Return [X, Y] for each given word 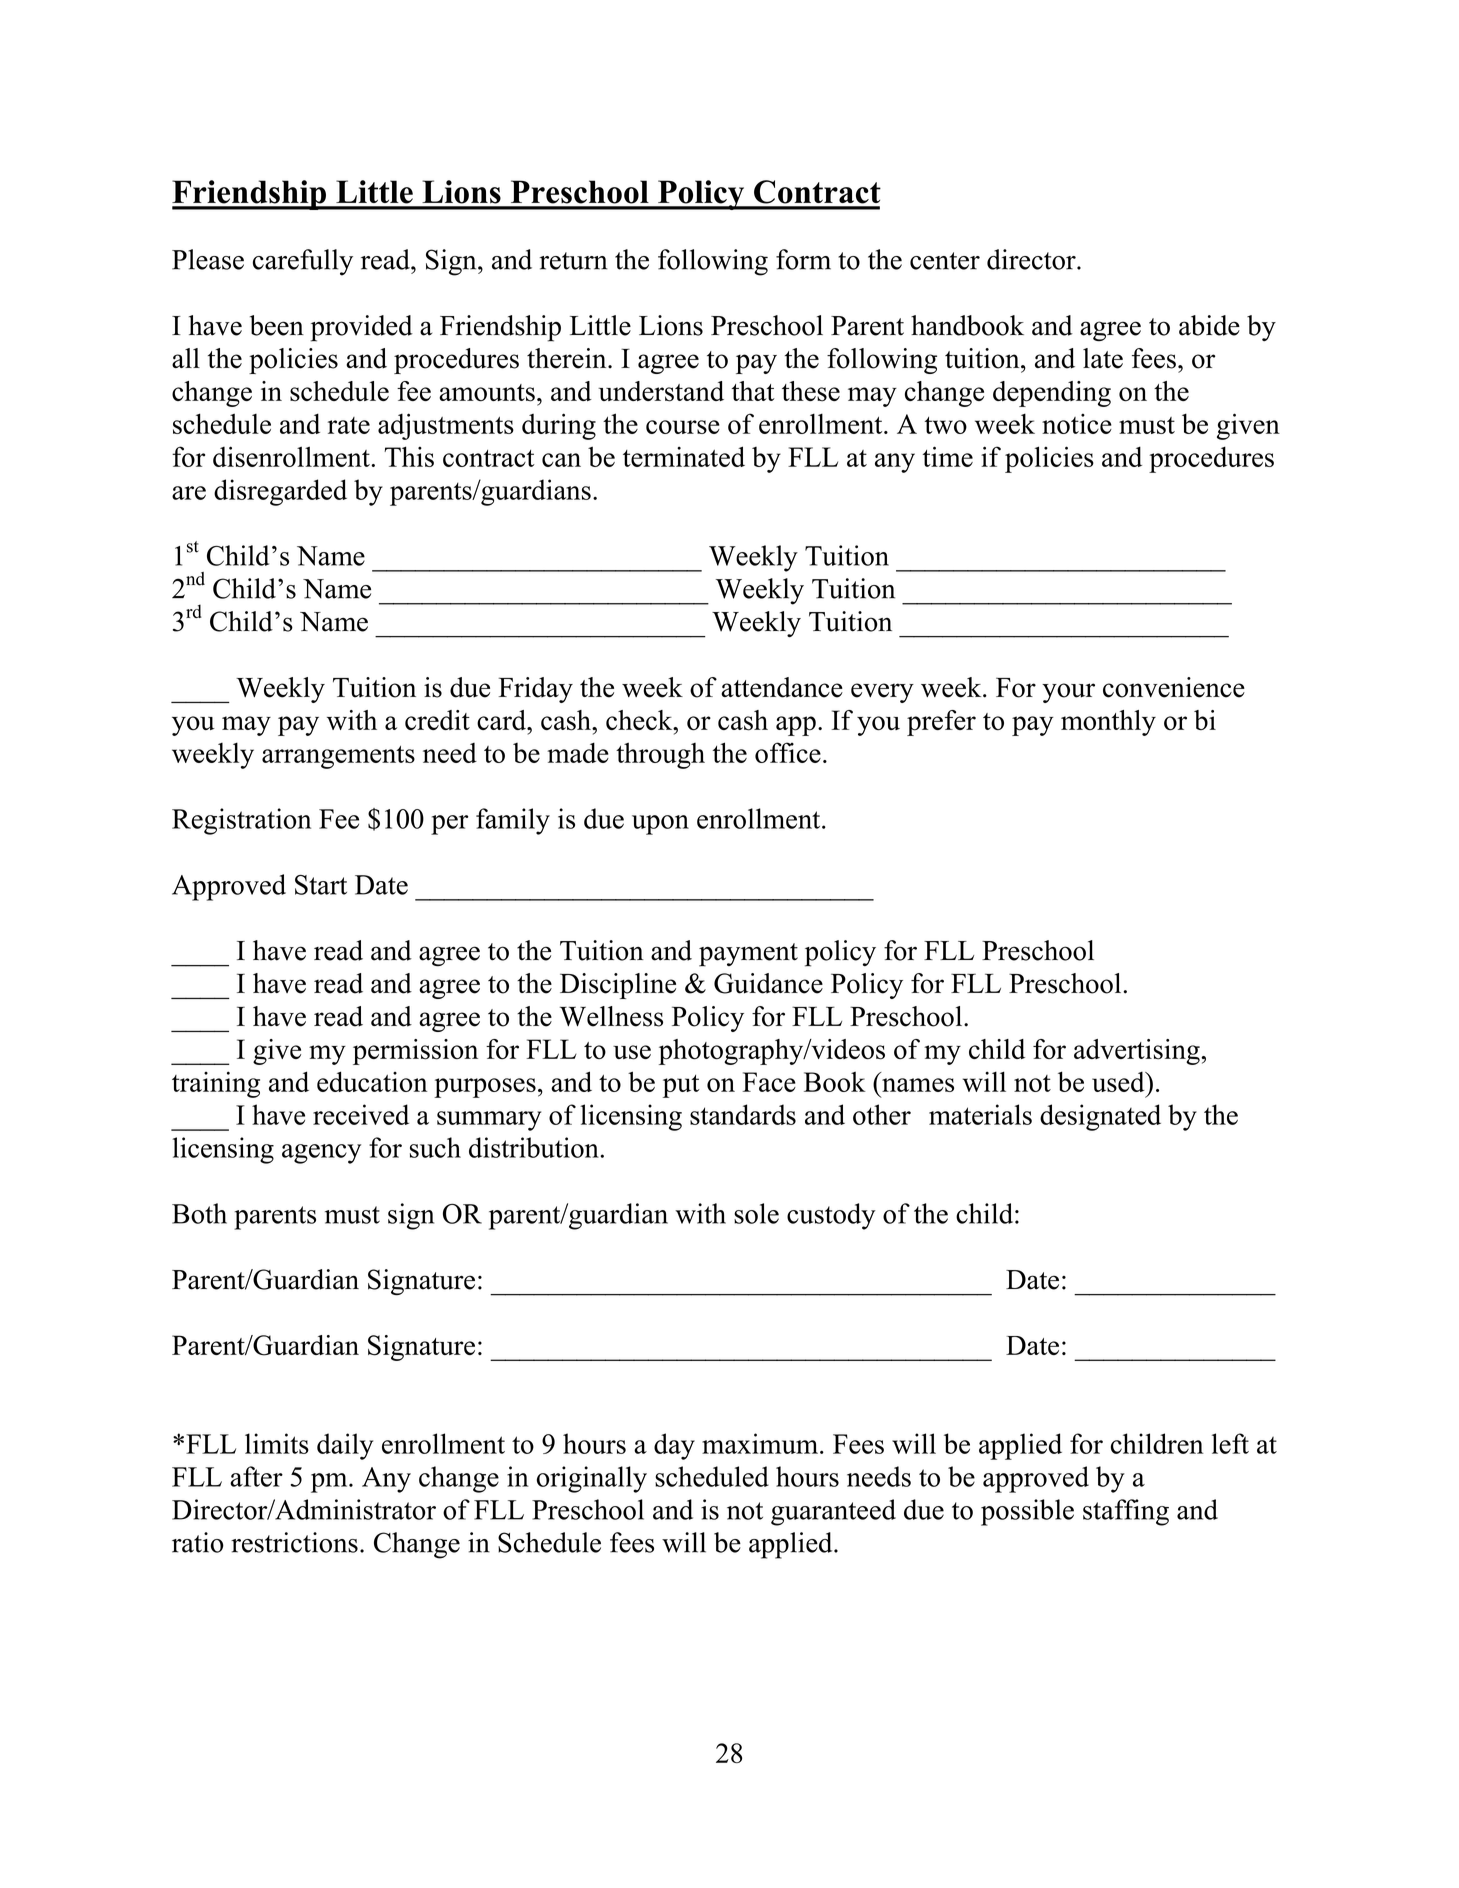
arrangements [338, 757]
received [361, 1114]
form [803, 259]
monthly [1108, 723]
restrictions [294, 1542]
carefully [303, 262]
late [1103, 358]
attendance [782, 687]
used [1119, 1082]
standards [743, 1114]
